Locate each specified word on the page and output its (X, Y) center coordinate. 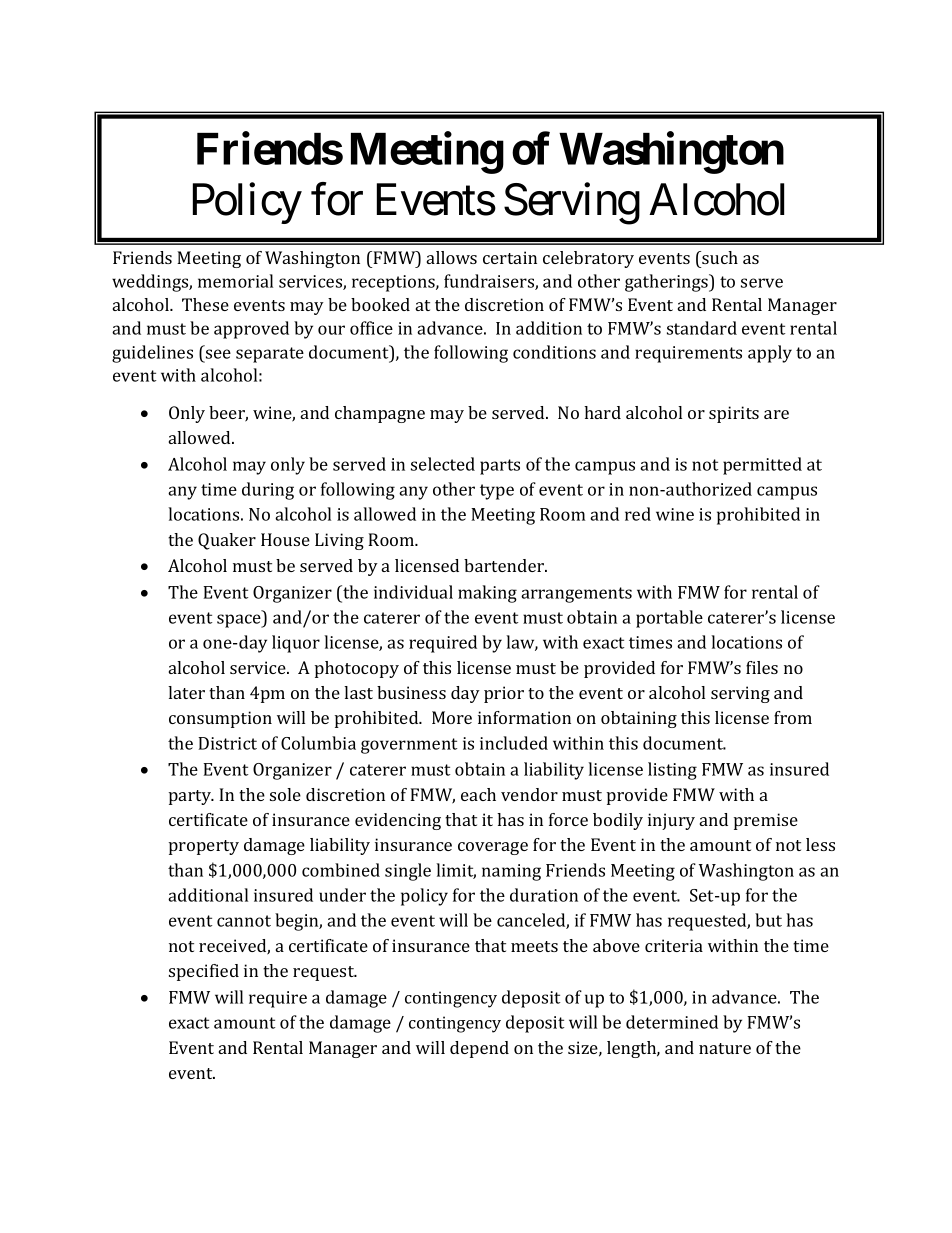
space (240, 621)
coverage (493, 848)
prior (504, 694)
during (268, 491)
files (762, 667)
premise (766, 821)
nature (725, 1048)
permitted (762, 466)
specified (204, 972)
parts (500, 467)
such (719, 257)
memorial (235, 281)
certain (510, 257)
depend (479, 1049)
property (204, 847)
